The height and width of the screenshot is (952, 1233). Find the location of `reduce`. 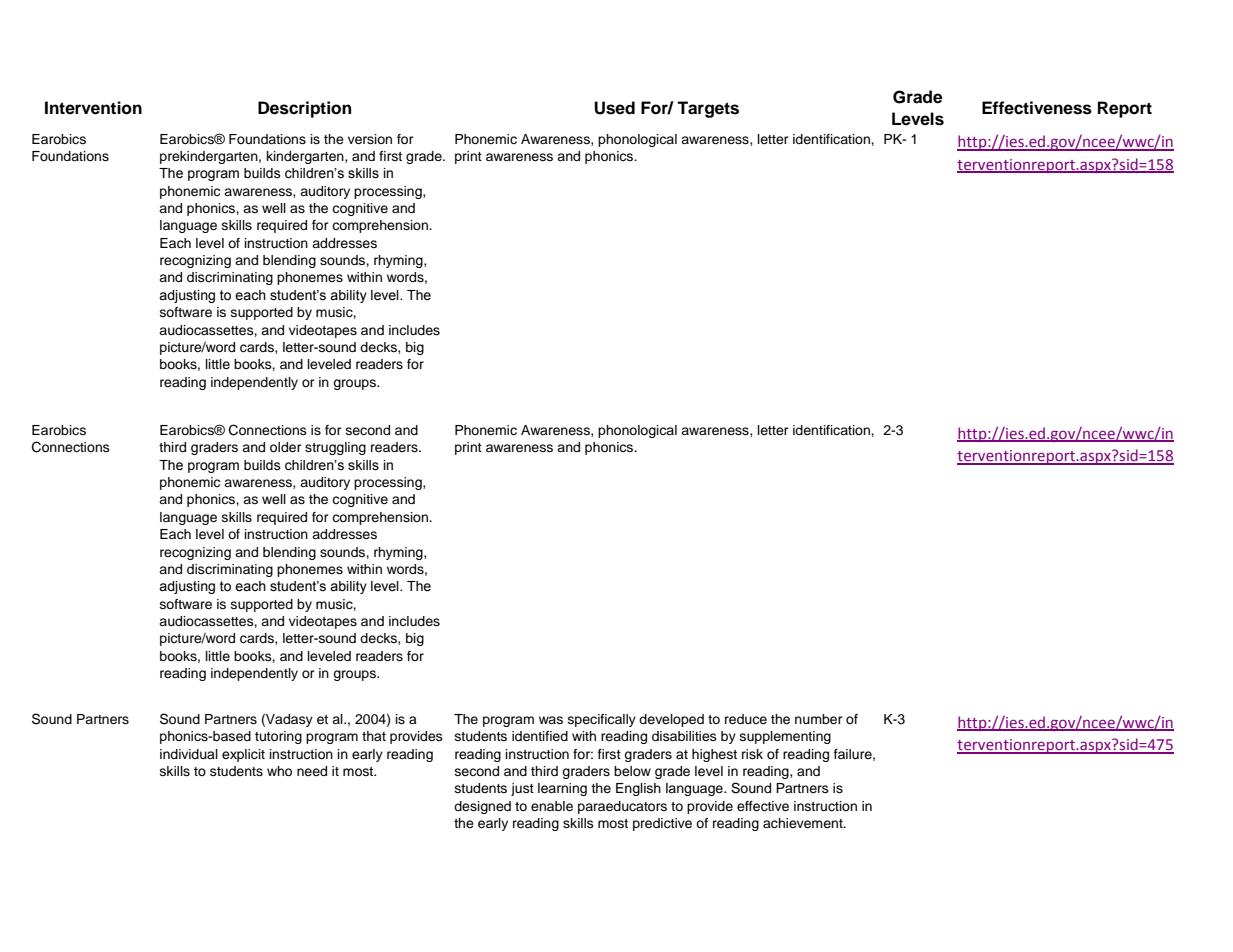

reduce is located at coordinates (746, 719).
